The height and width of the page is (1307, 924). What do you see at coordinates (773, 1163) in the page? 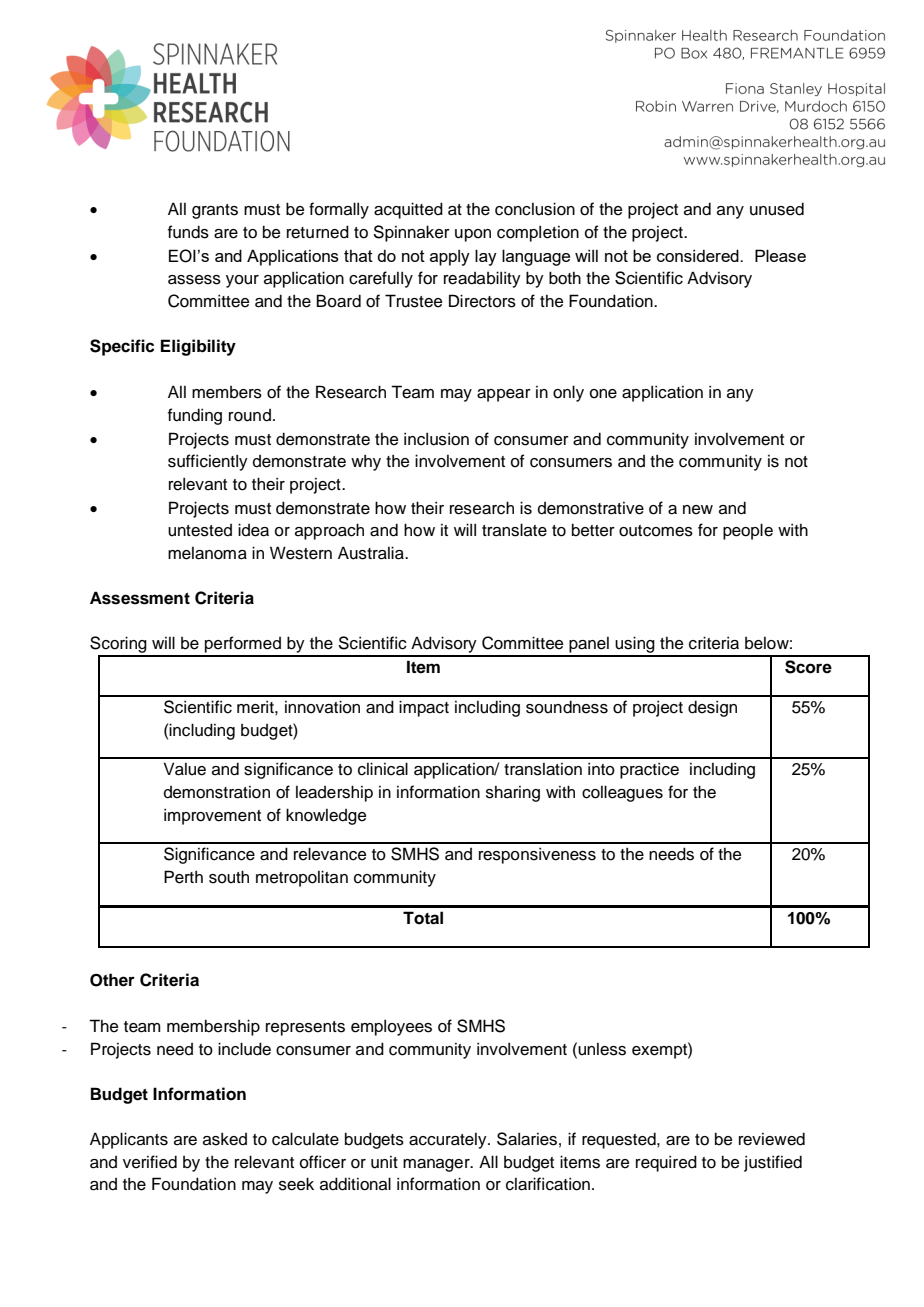
I see `justified` at bounding box center [773, 1163].
